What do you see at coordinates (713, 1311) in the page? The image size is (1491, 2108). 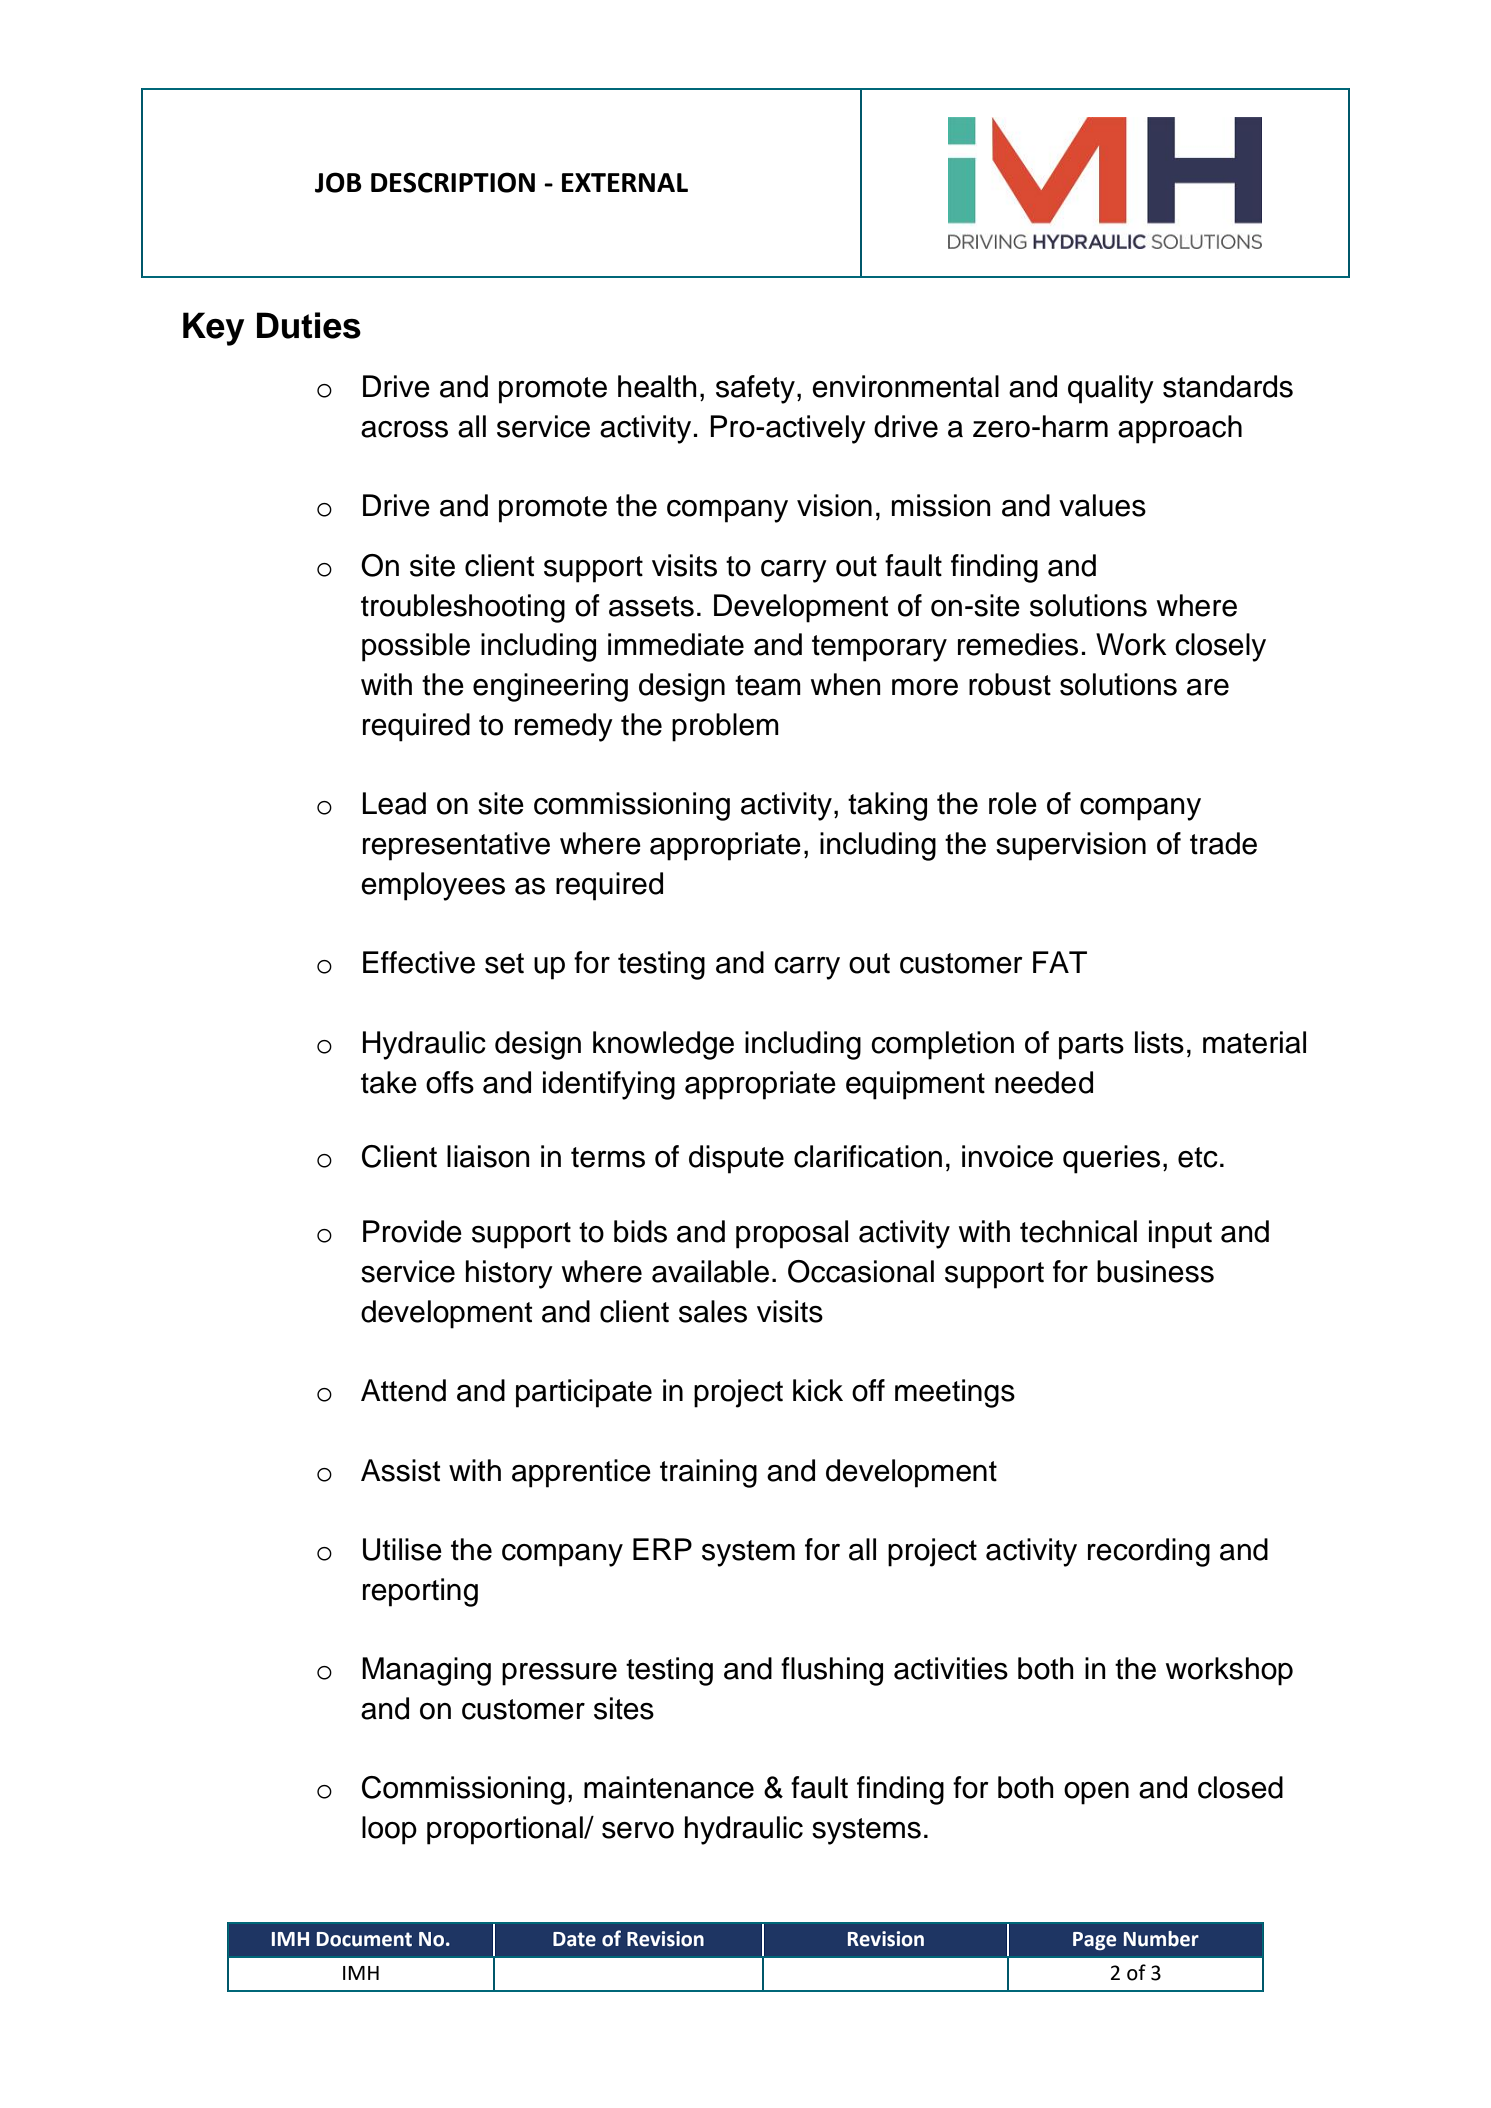 I see `sales` at bounding box center [713, 1311].
